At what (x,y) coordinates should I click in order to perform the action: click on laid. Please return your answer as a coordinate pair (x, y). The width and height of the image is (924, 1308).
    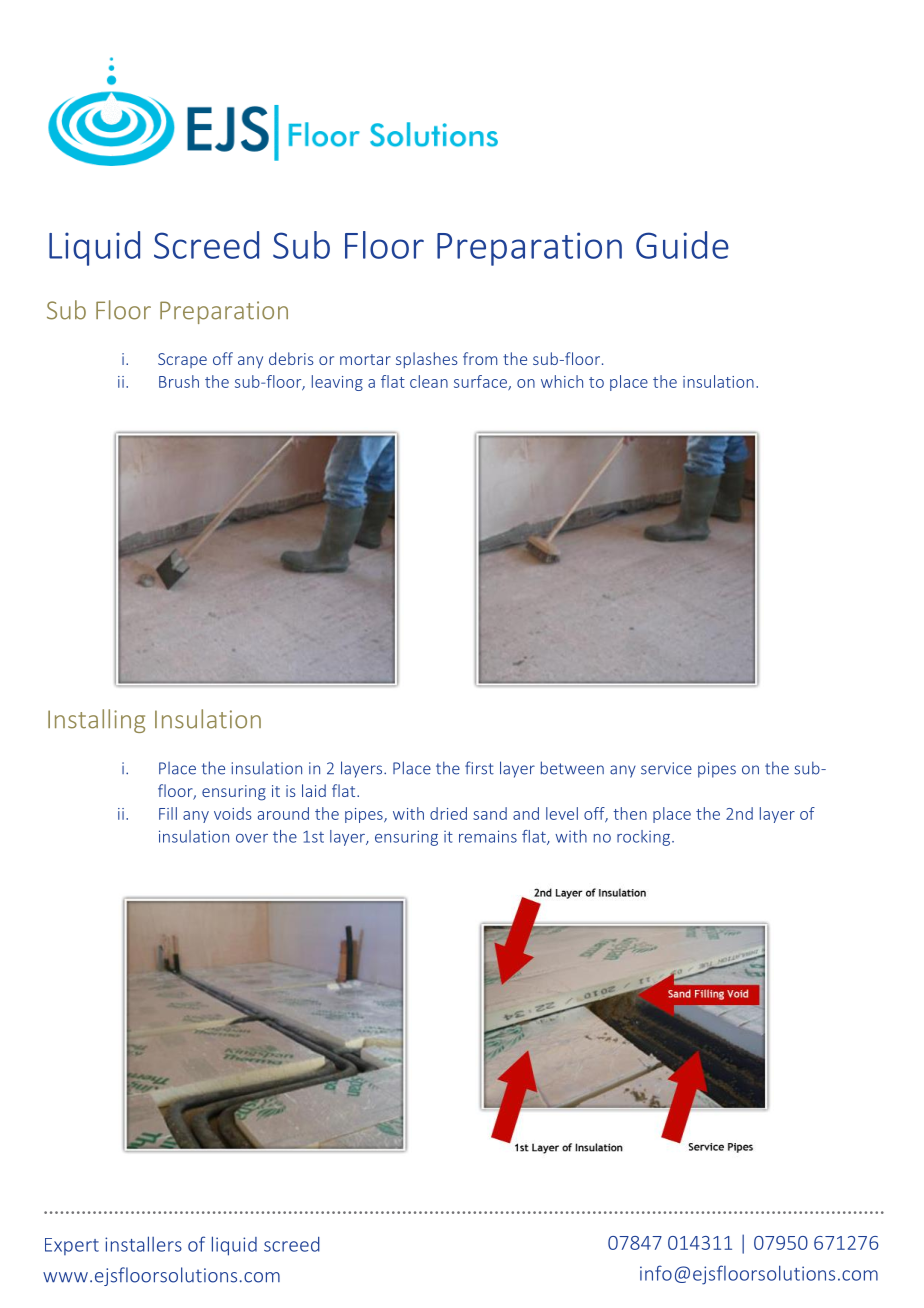
    Looking at the image, I should click on (314, 790).
